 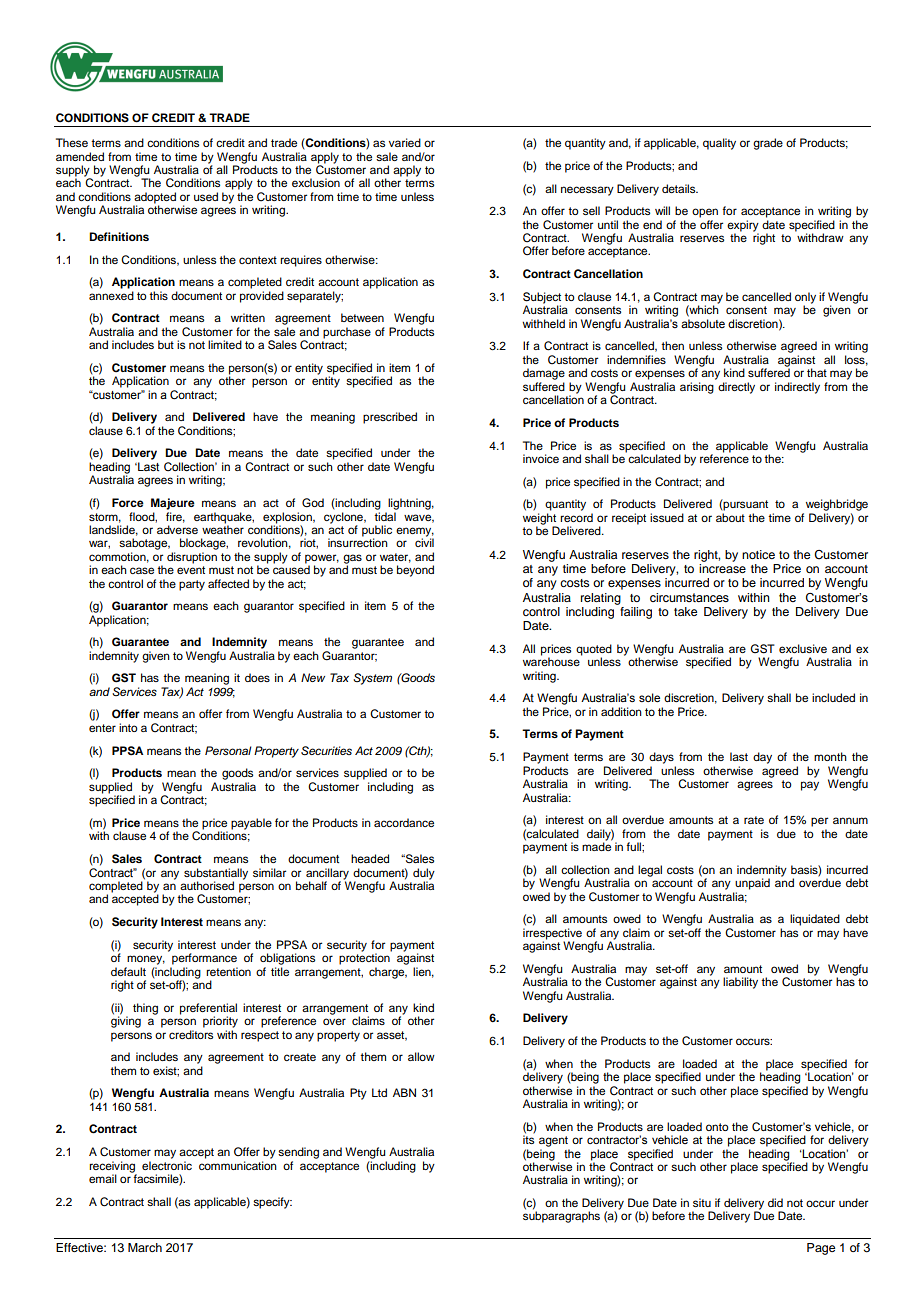 I want to click on into, so click(x=128, y=727).
